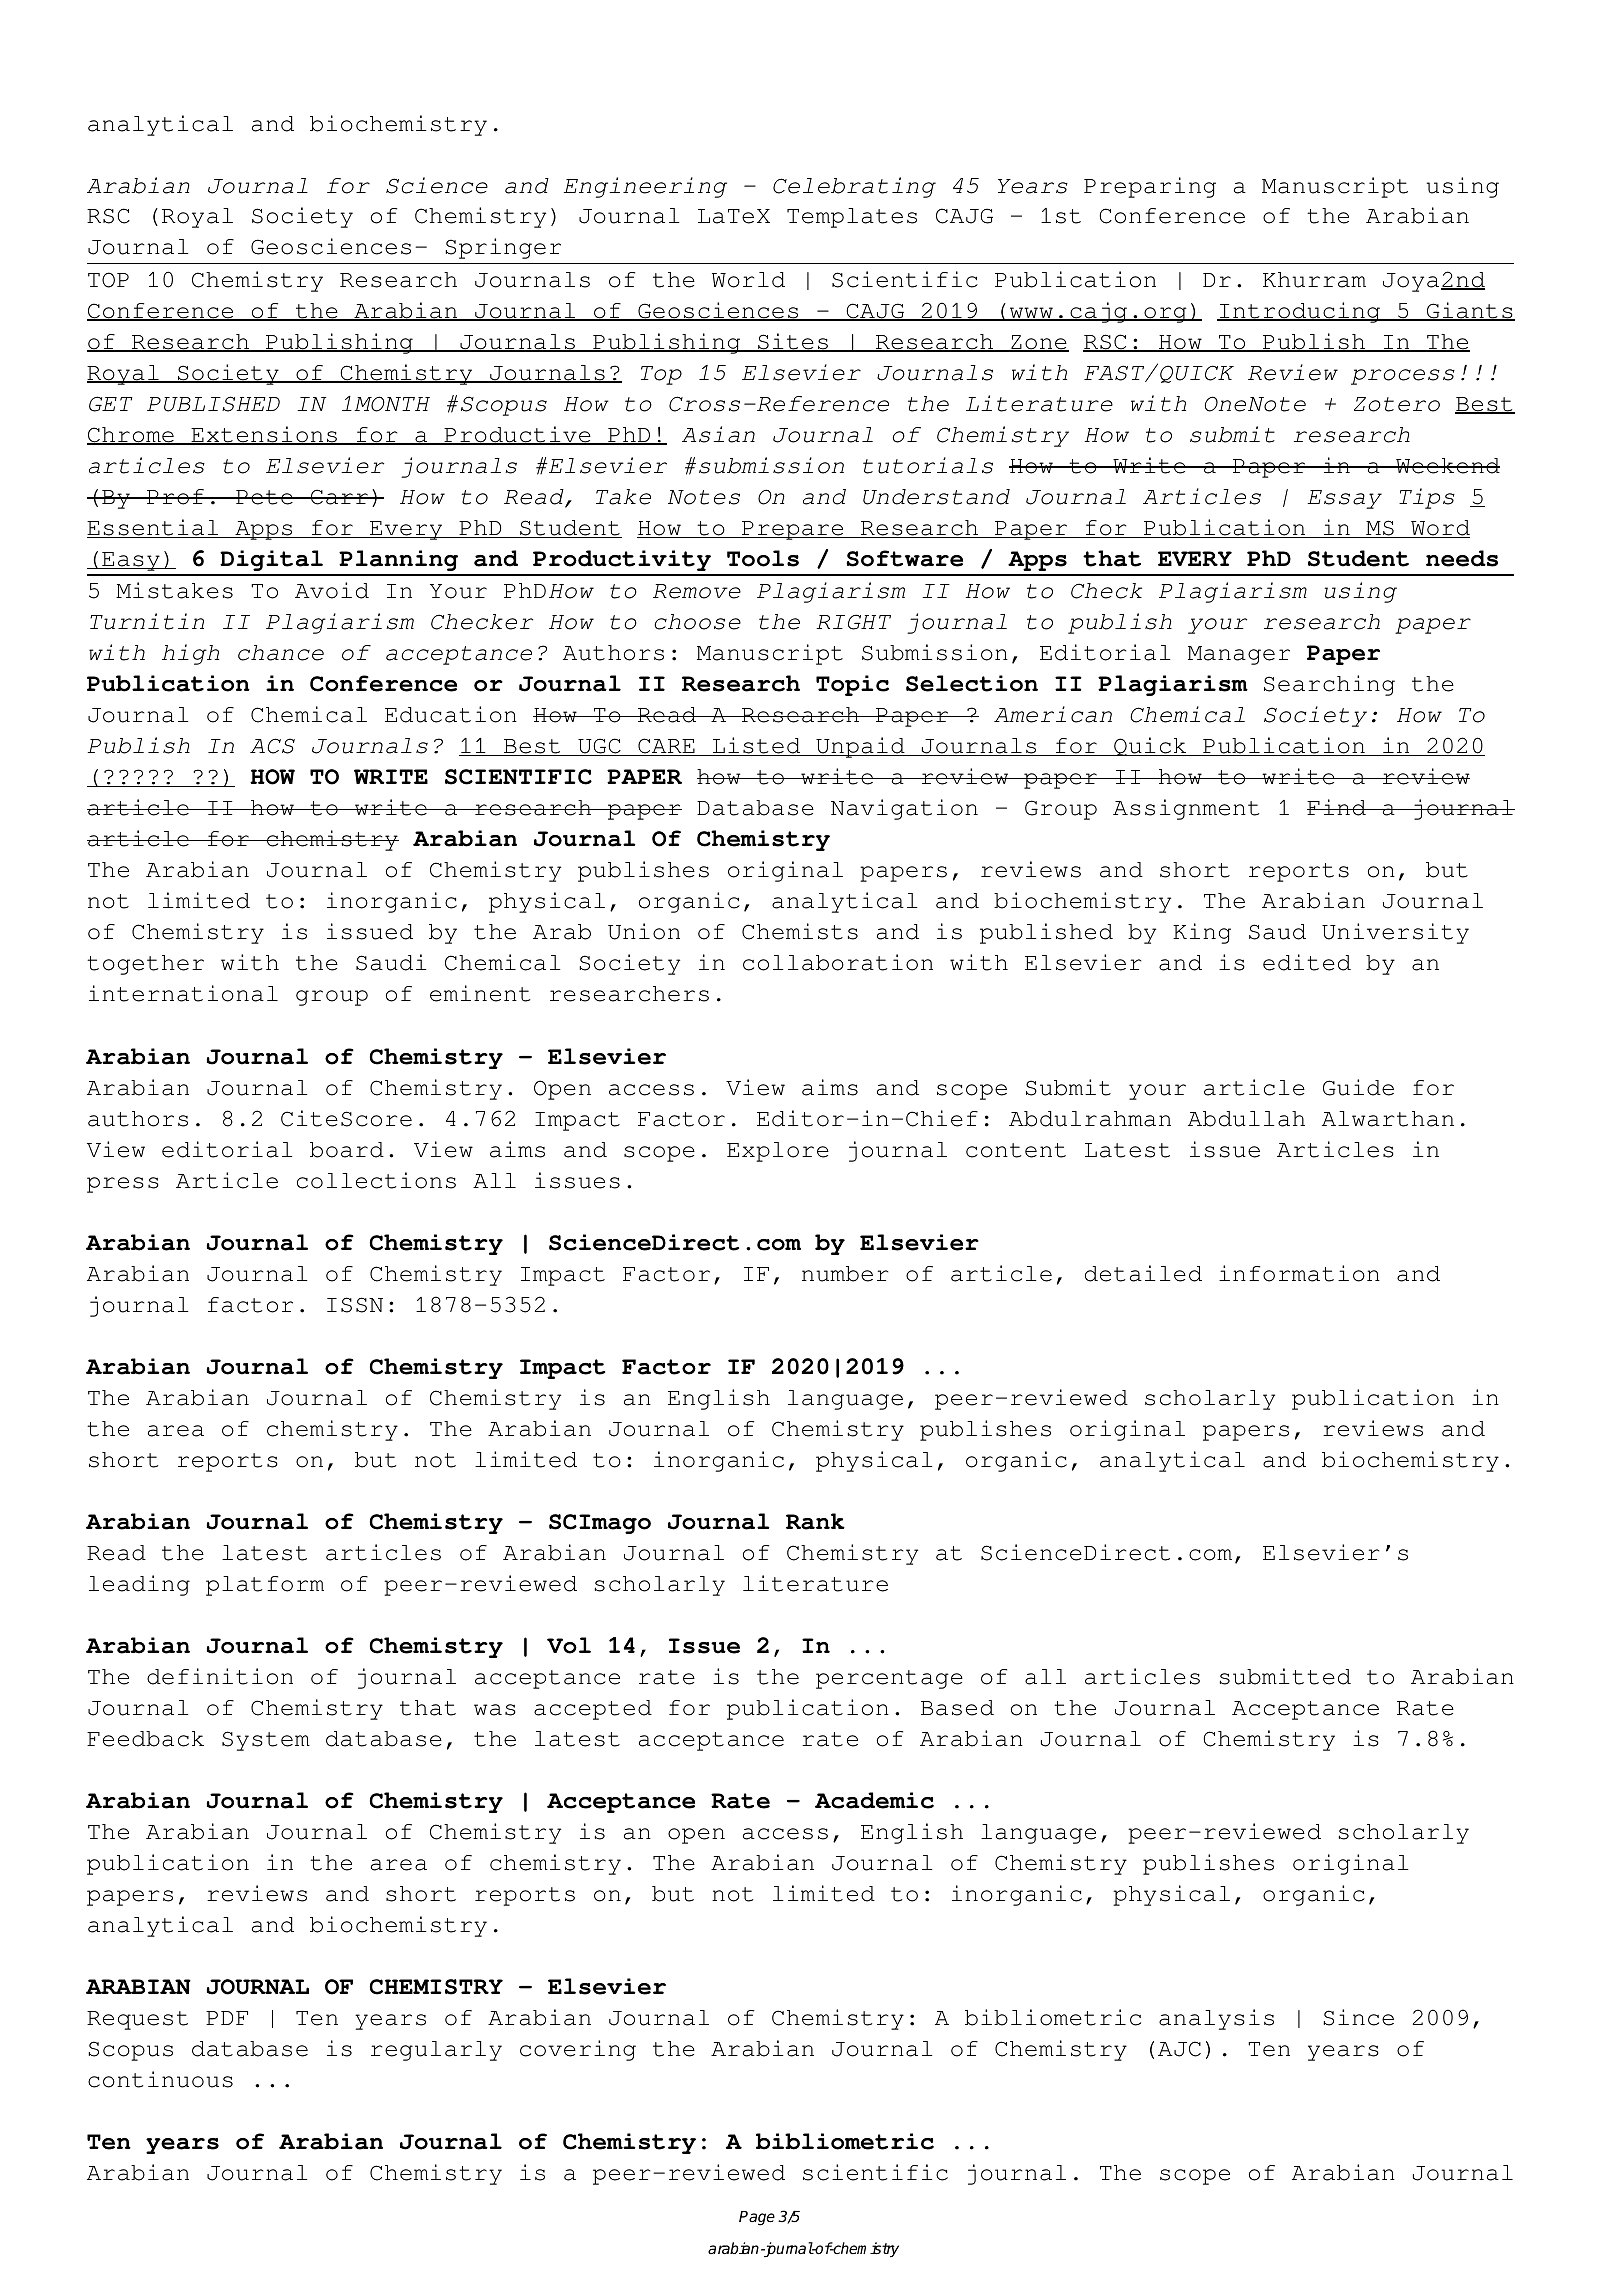  Describe the element at coordinates (1299, 1273) in the screenshot. I see `information` at that location.
